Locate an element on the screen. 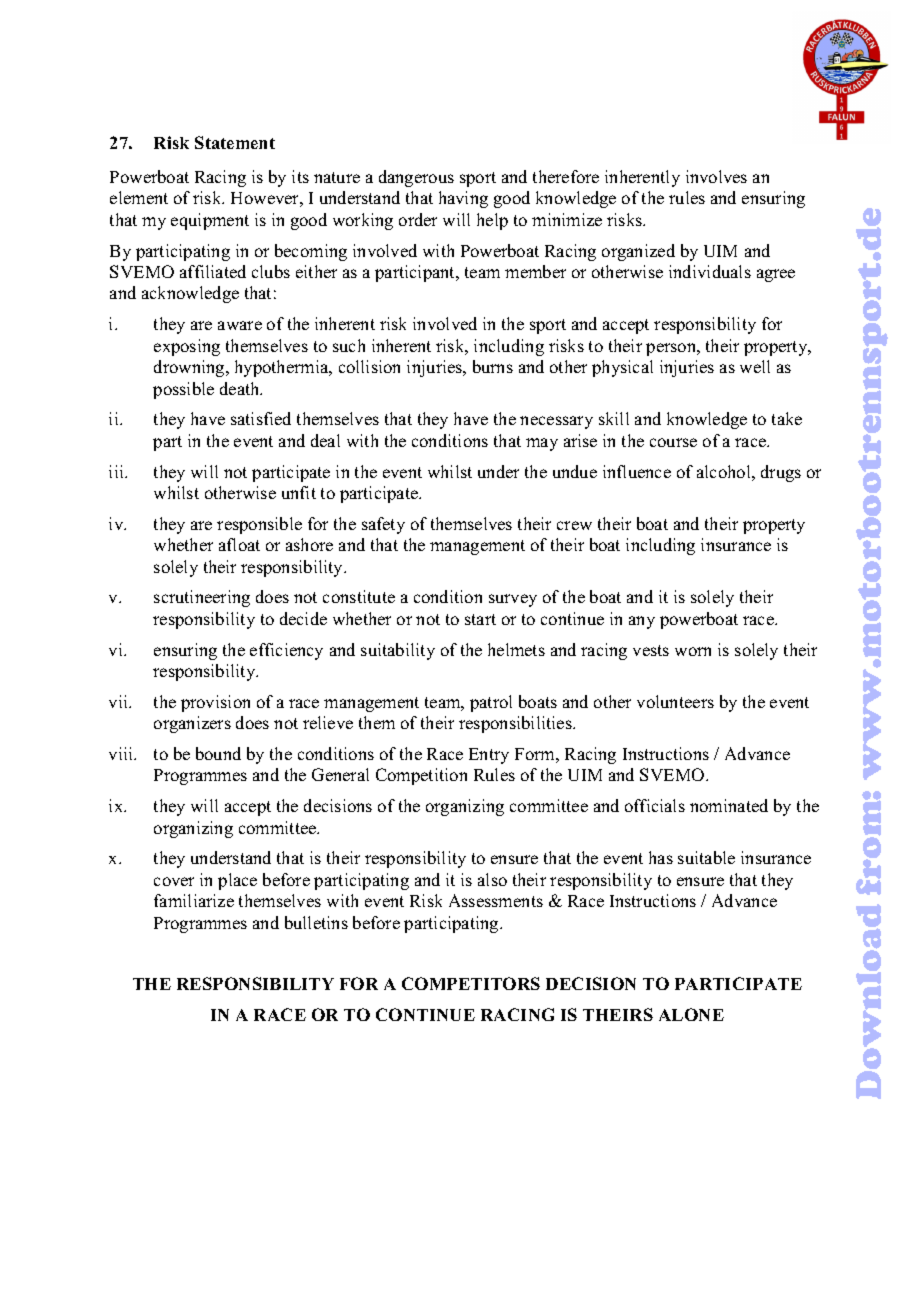 This screenshot has width=924, height=1308. drowning is located at coordinates (190, 368).
